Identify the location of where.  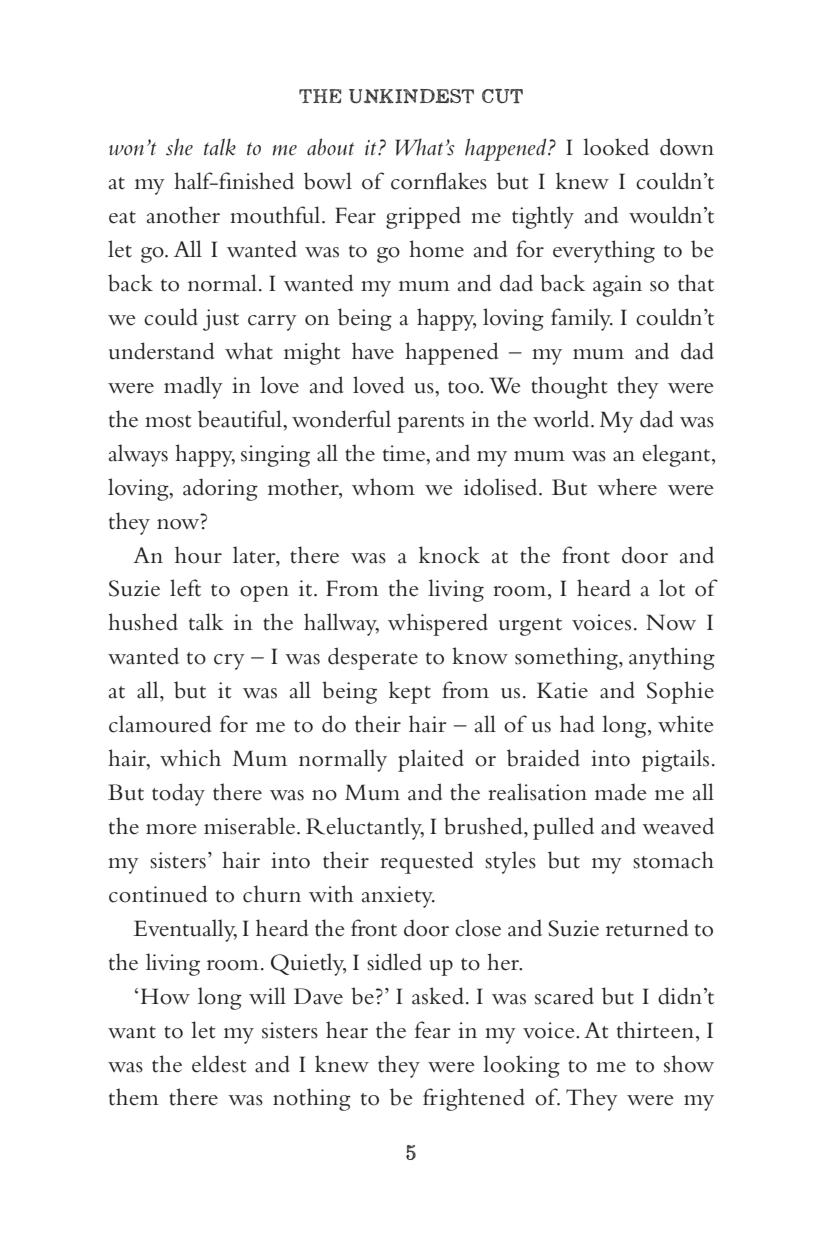
(627, 487).
